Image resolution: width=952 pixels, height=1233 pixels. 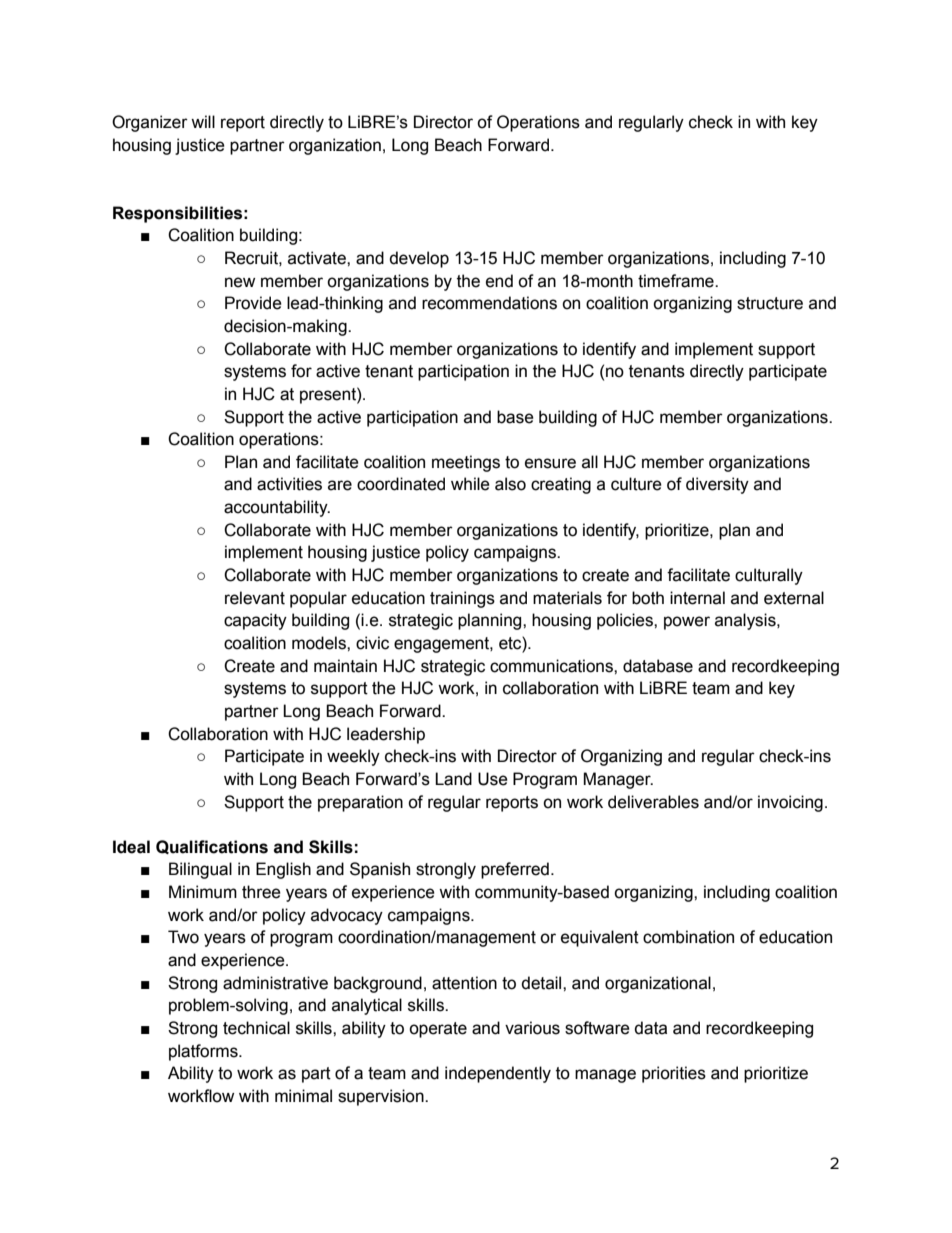 What do you see at coordinates (419, 259) in the image?
I see `develop` at bounding box center [419, 259].
